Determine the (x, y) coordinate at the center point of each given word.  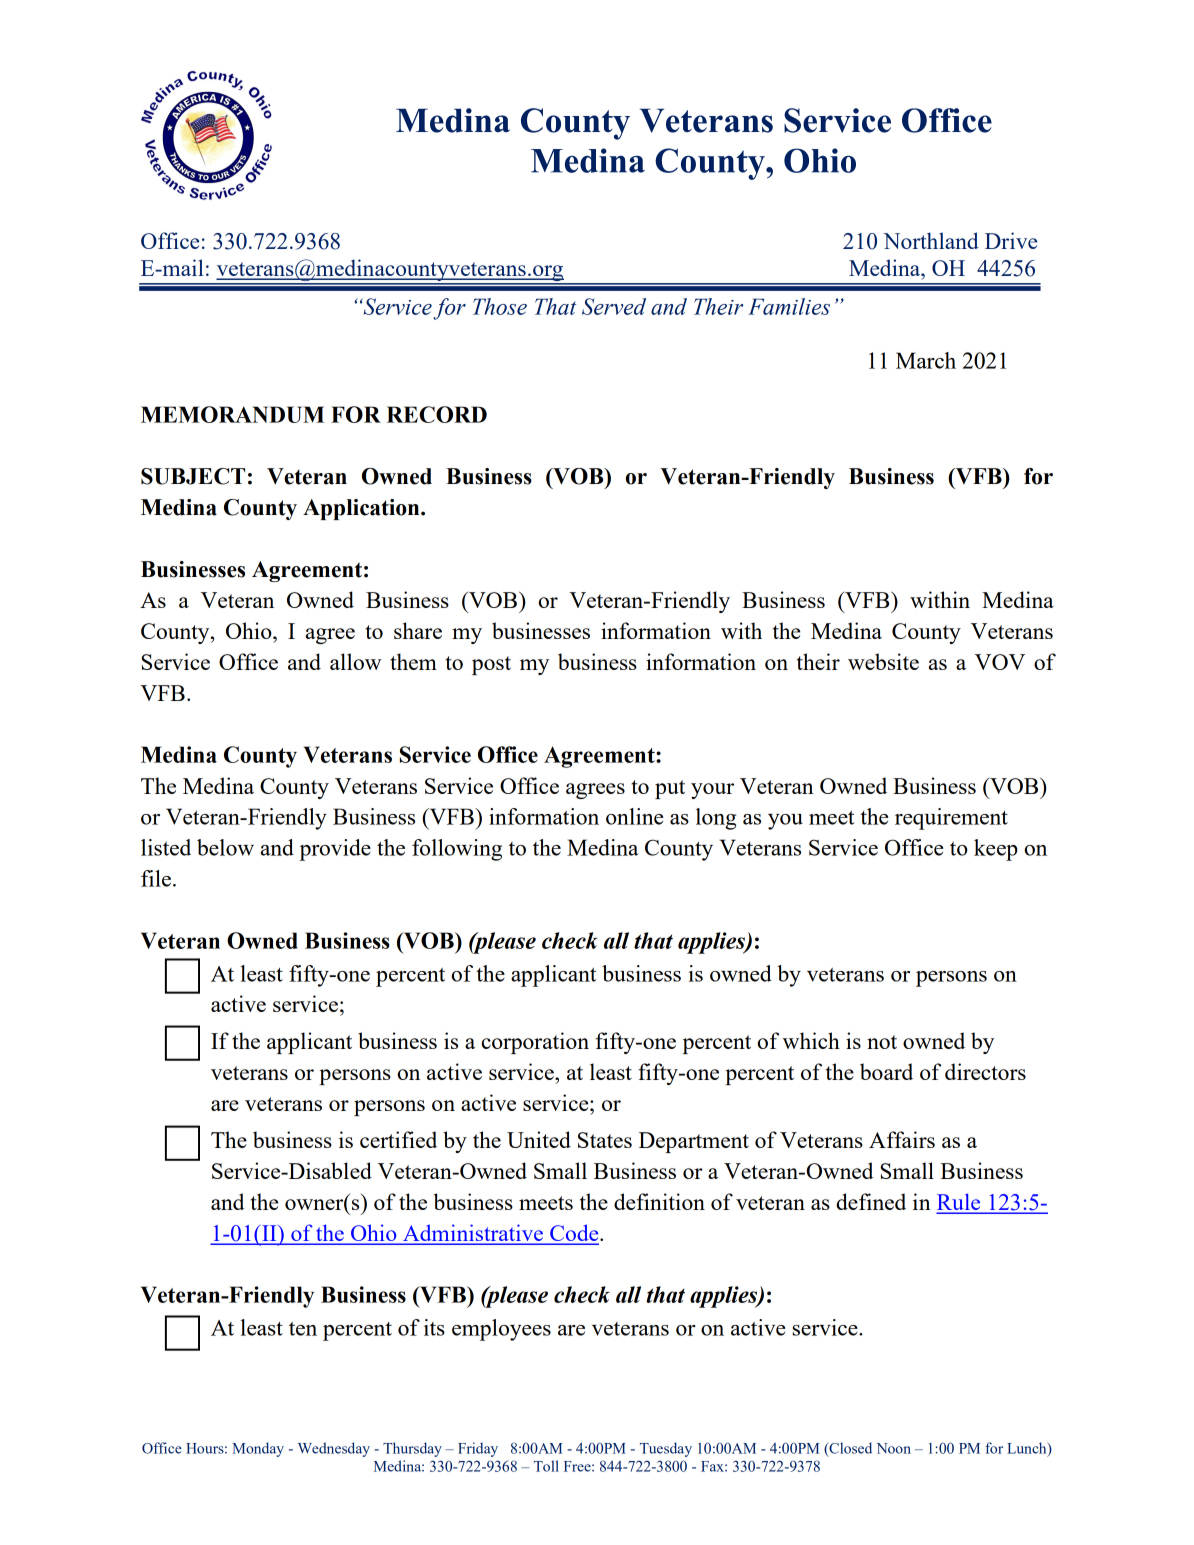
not (882, 1042)
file (157, 878)
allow (356, 661)
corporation (535, 1043)
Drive (1011, 240)
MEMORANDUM (233, 414)
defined (871, 1201)
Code (574, 1234)
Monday (258, 1449)
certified (398, 1139)
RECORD (437, 414)
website (883, 661)
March (926, 360)
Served (614, 306)
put (670, 789)
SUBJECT (193, 476)
